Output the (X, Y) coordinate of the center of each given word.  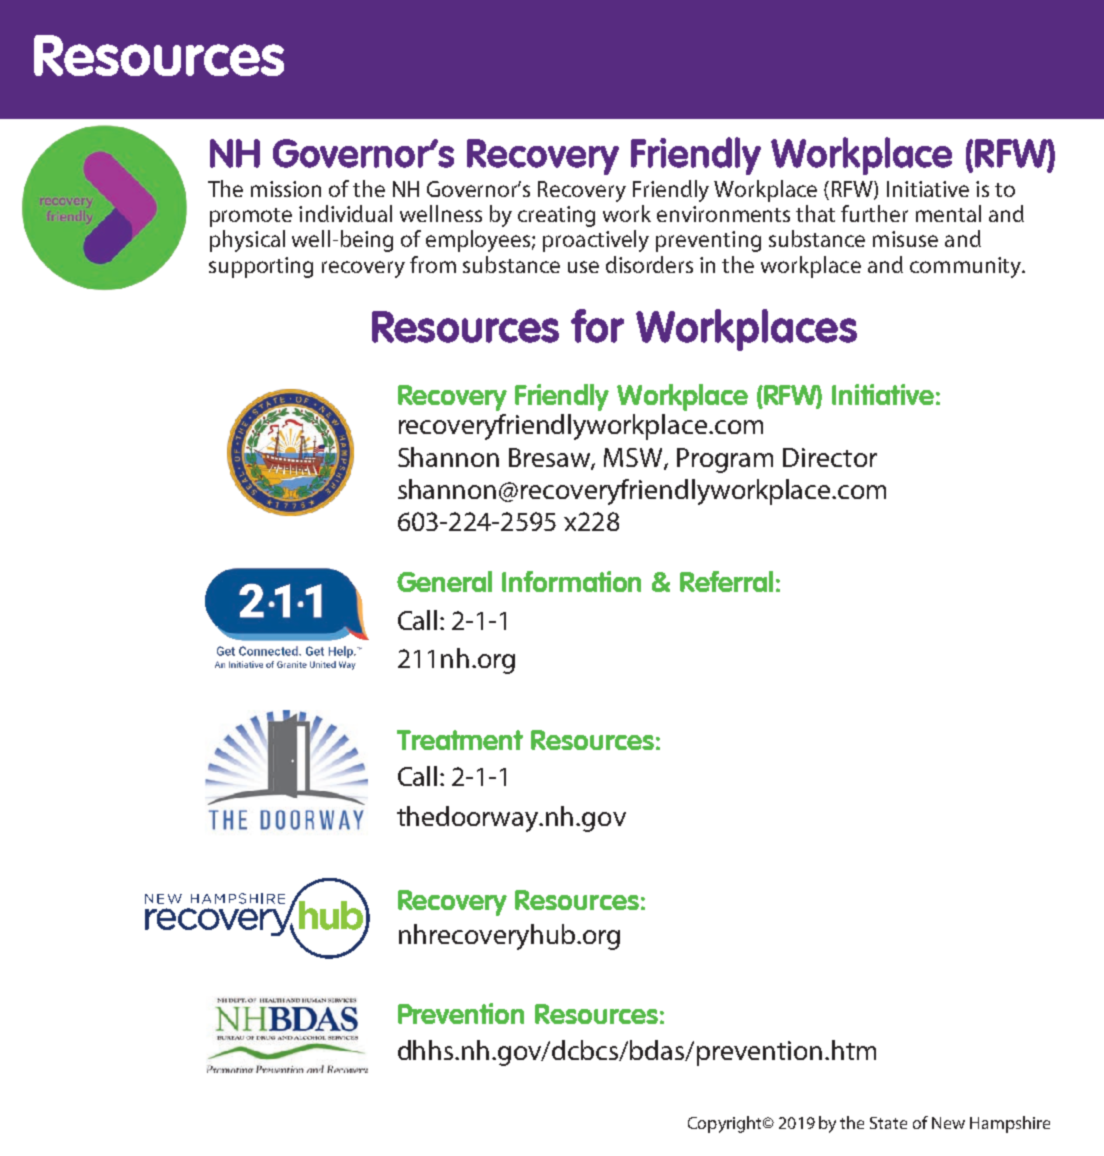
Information (571, 581)
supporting (261, 267)
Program (725, 460)
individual (345, 213)
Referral (726, 581)
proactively (596, 241)
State (888, 1123)
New (948, 1123)
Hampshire (1010, 1124)
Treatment (460, 740)
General (444, 581)
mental (948, 213)
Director (830, 457)
